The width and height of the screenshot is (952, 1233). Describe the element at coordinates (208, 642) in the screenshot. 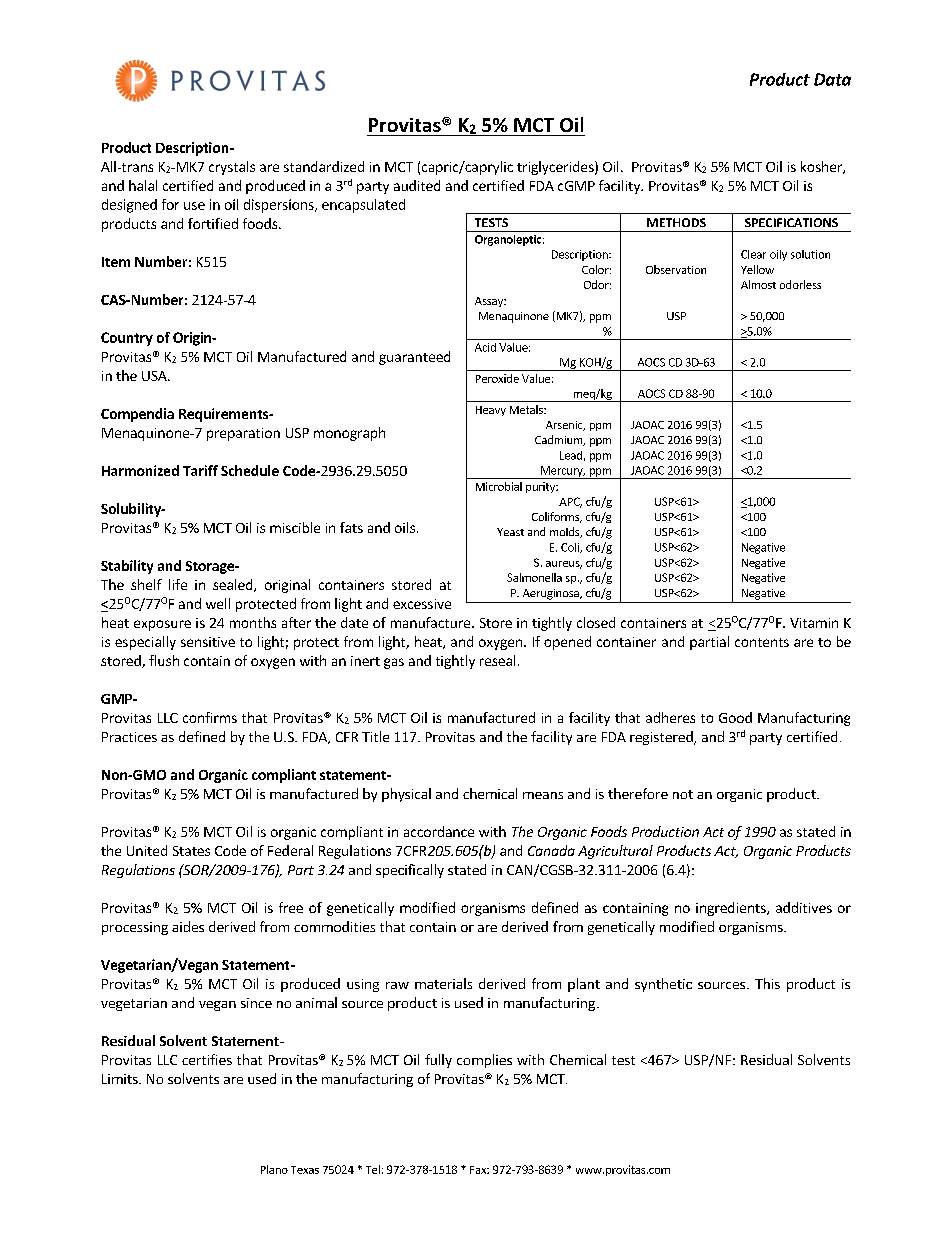

I see `sensitive` at that location.
